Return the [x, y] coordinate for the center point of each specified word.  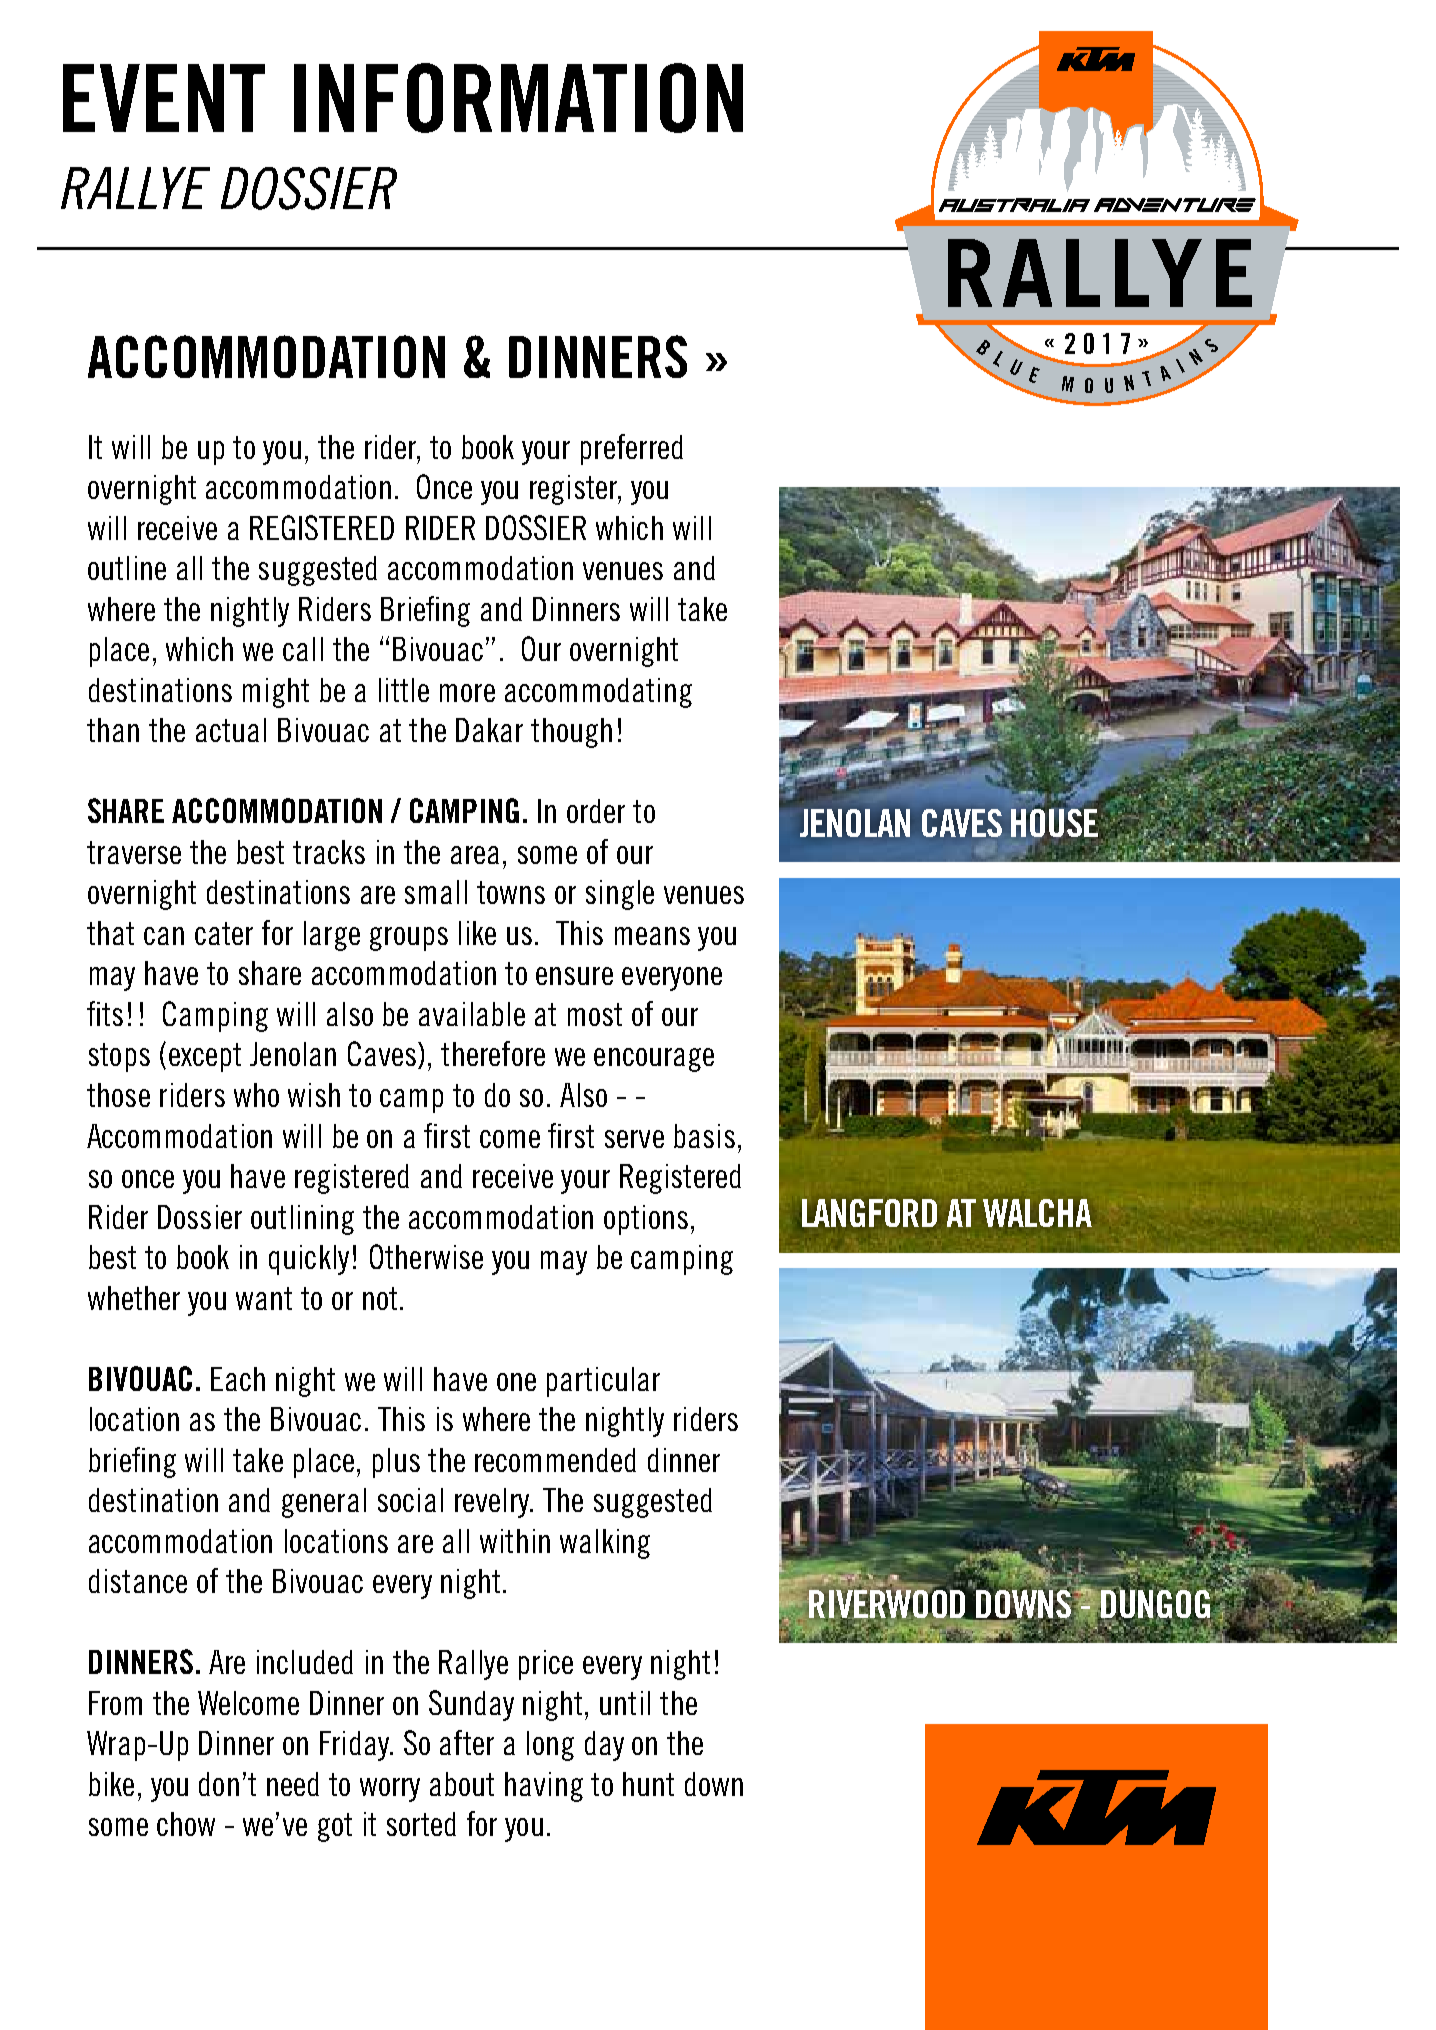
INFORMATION [518, 98]
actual [231, 730]
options [646, 1220]
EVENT [164, 98]
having [544, 1787]
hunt [648, 1784]
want [264, 1298]
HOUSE [1055, 822]
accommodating [598, 693]
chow [186, 1824]
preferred [632, 449]
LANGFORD [869, 1213]
